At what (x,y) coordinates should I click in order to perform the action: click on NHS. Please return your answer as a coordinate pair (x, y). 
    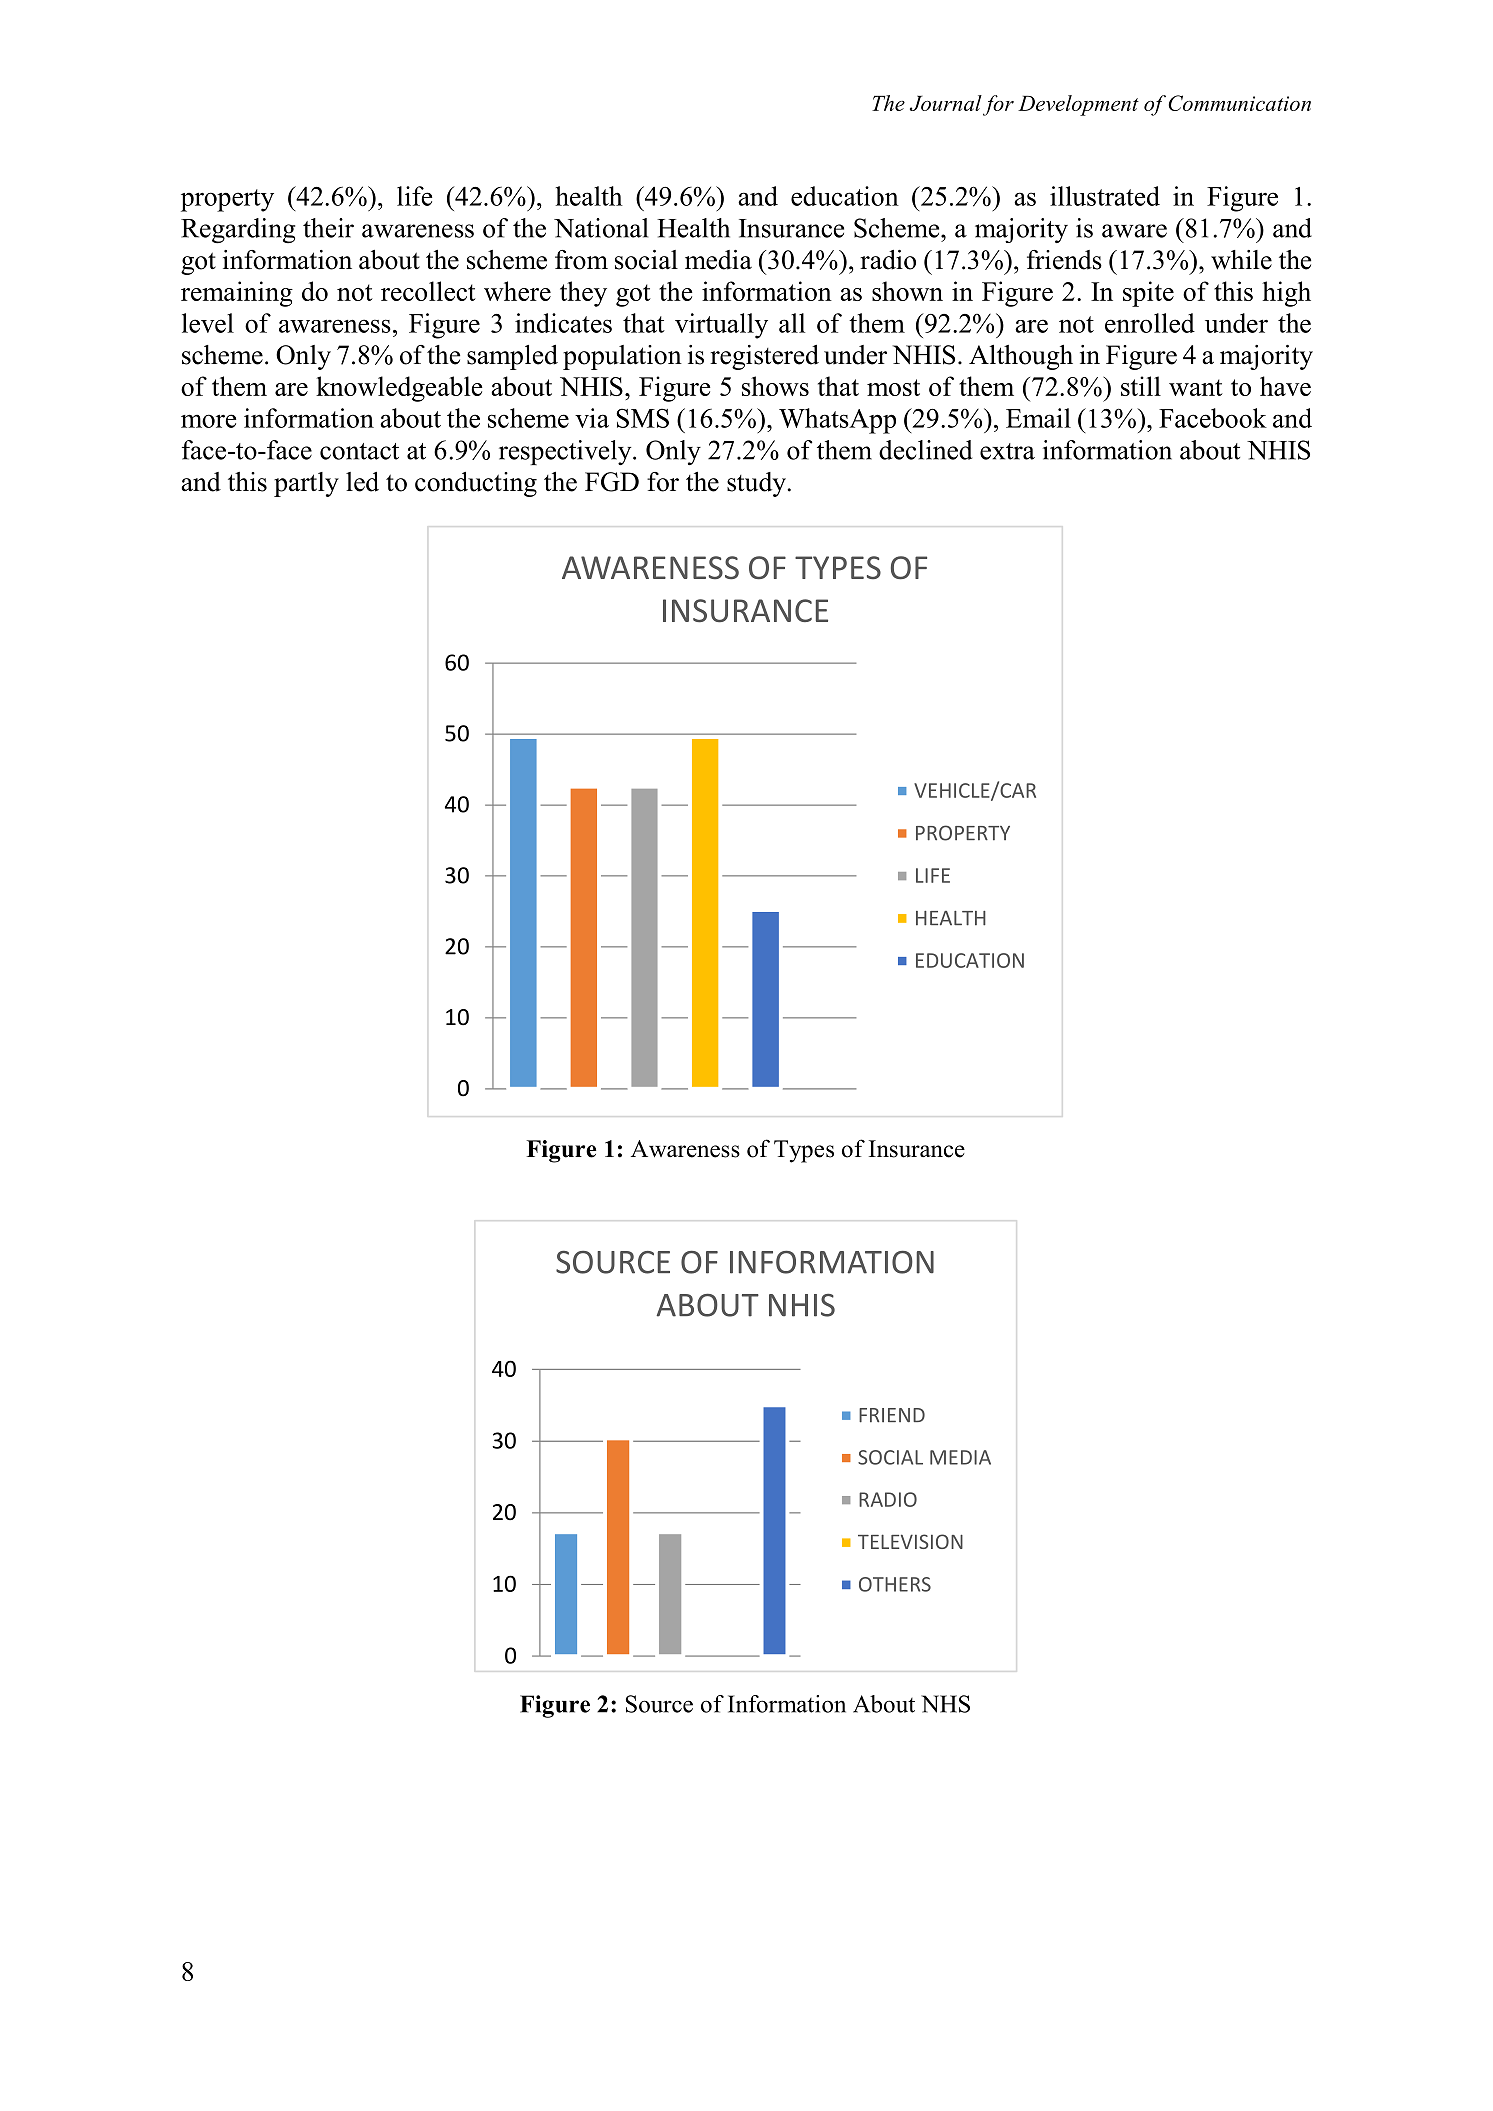
    Looking at the image, I should click on (945, 1704).
